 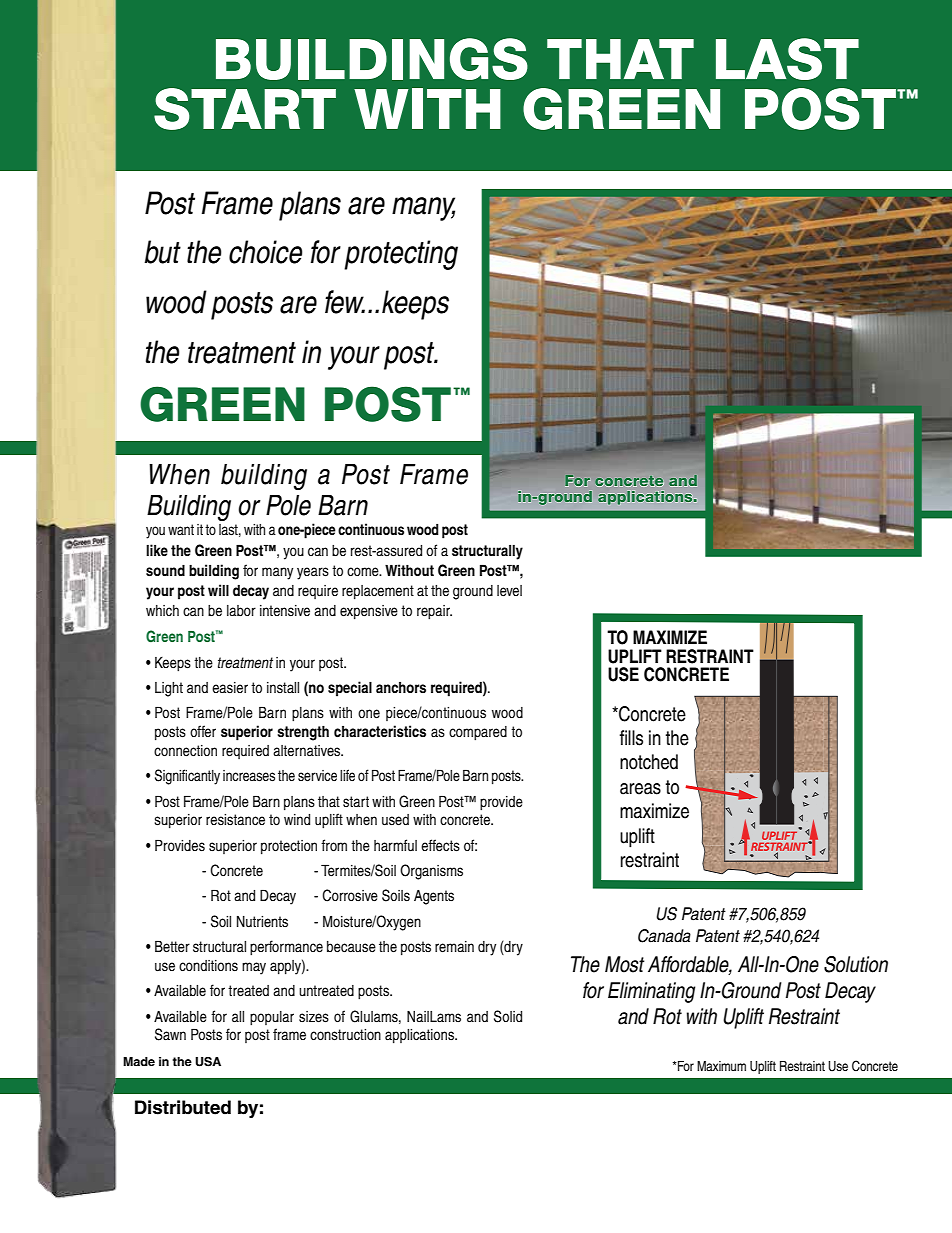 I want to click on protecting, so click(x=401, y=255).
